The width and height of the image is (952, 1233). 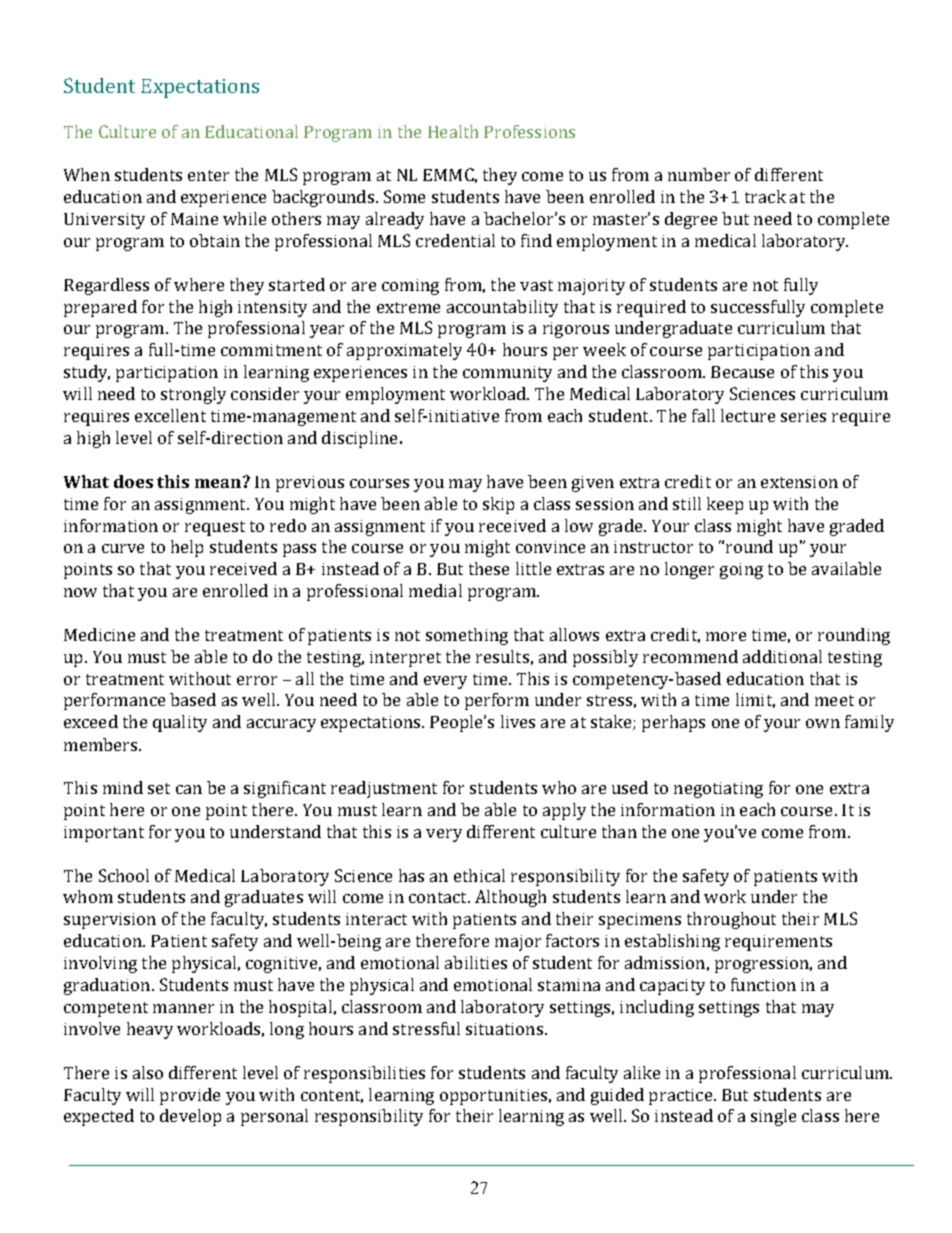 I want to click on situations, so click(x=506, y=1029).
